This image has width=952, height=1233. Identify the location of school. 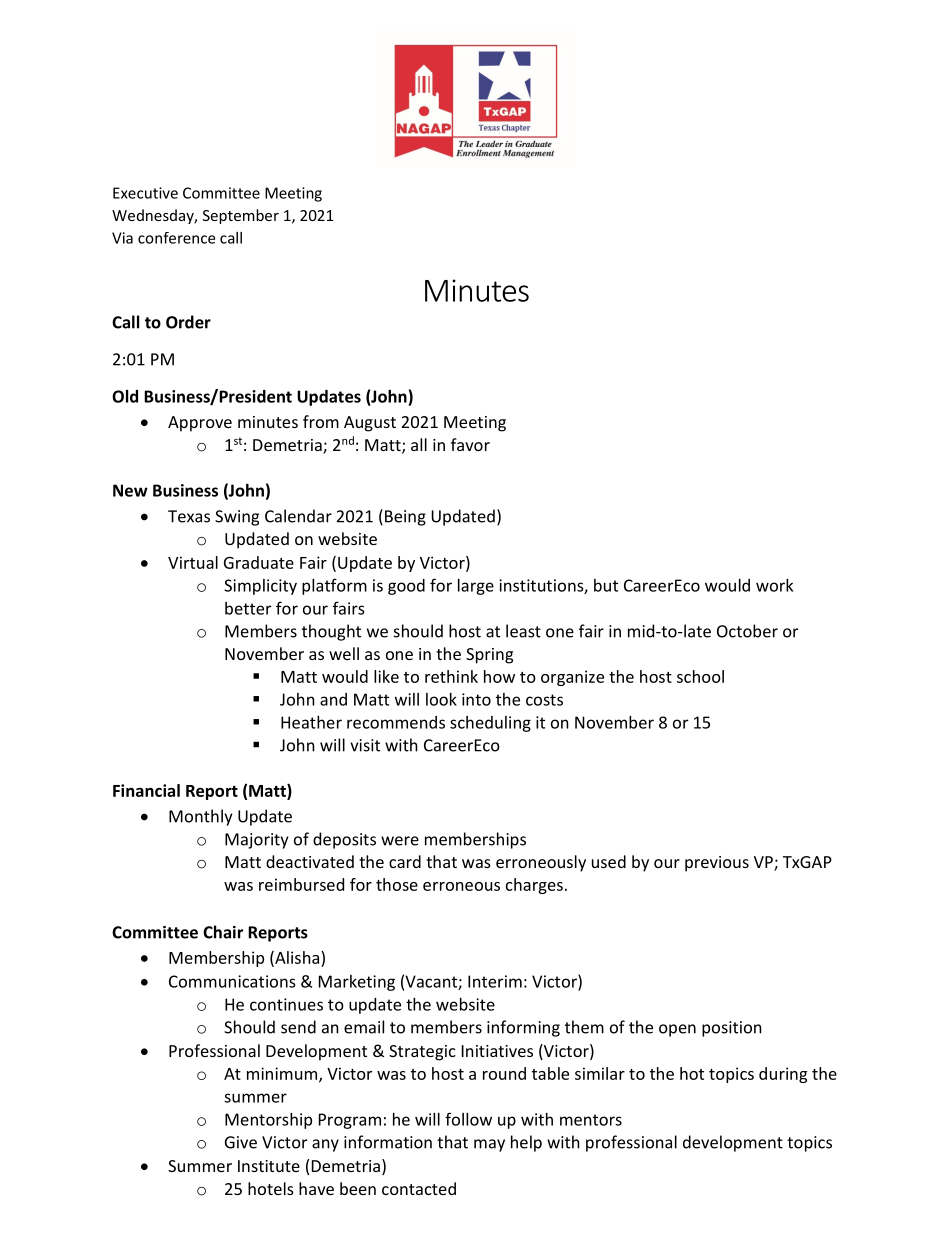
(700, 676).
